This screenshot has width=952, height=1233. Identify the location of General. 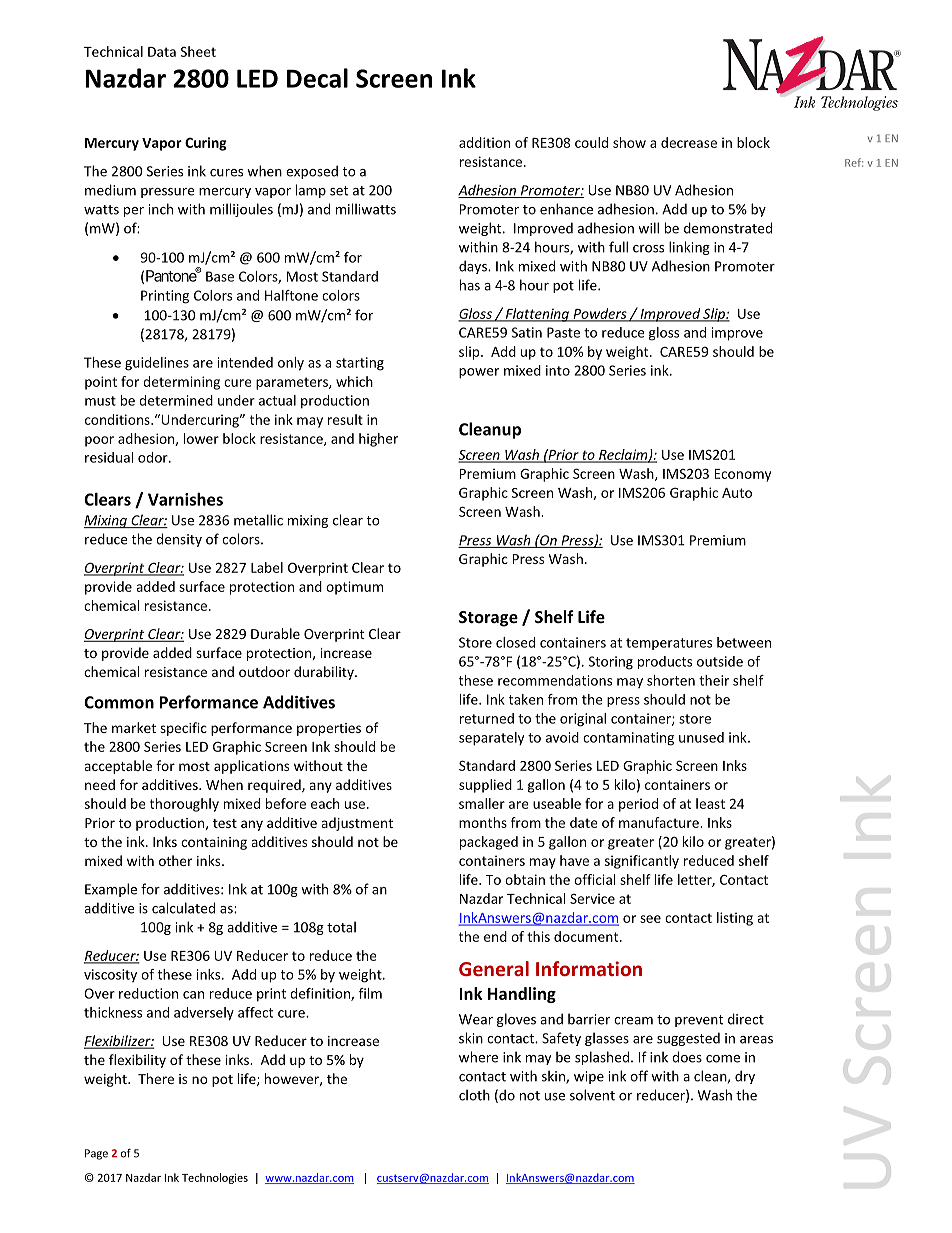
(494, 968).
